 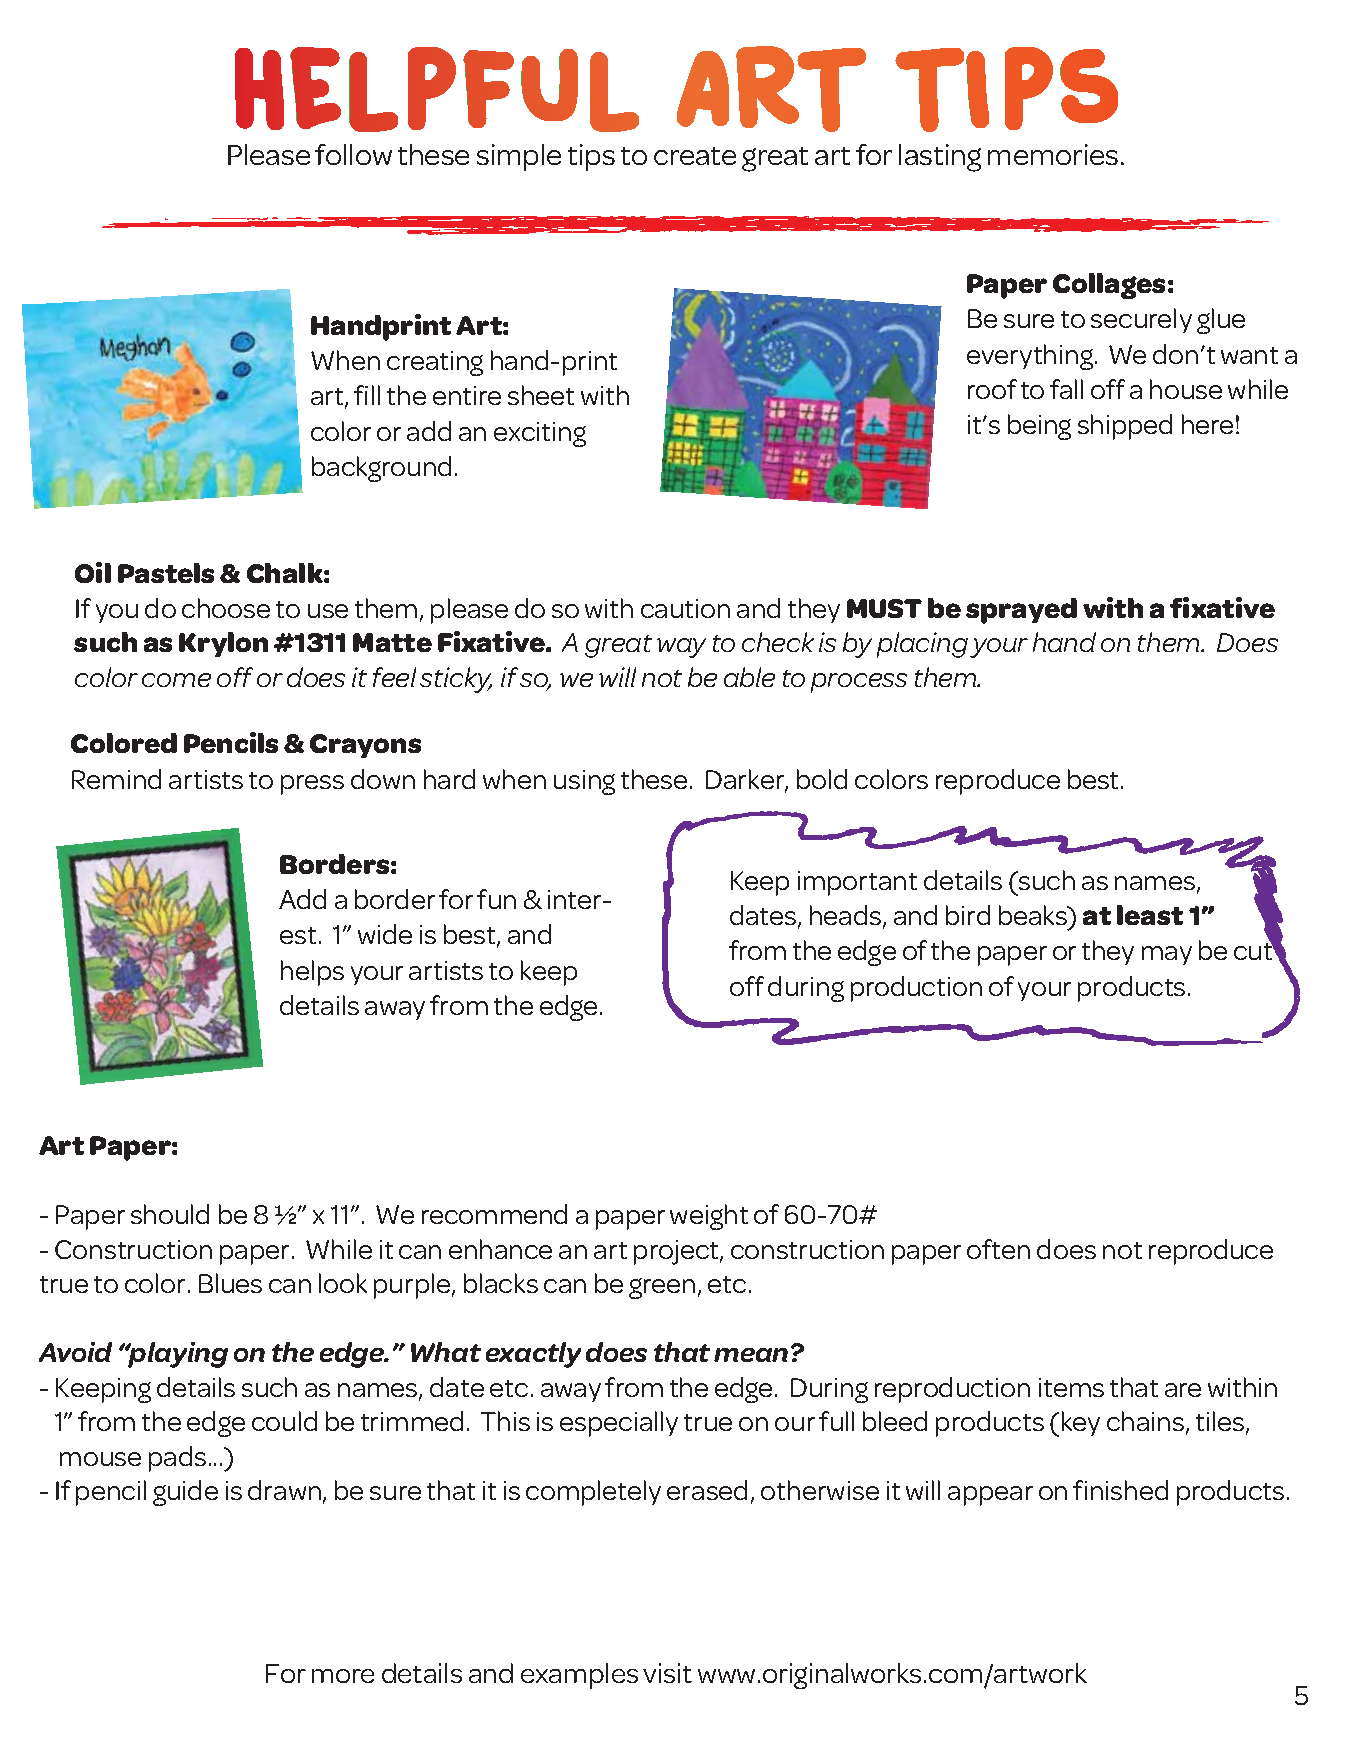 What do you see at coordinates (1053, 154) in the screenshot?
I see `memories` at bounding box center [1053, 154].
